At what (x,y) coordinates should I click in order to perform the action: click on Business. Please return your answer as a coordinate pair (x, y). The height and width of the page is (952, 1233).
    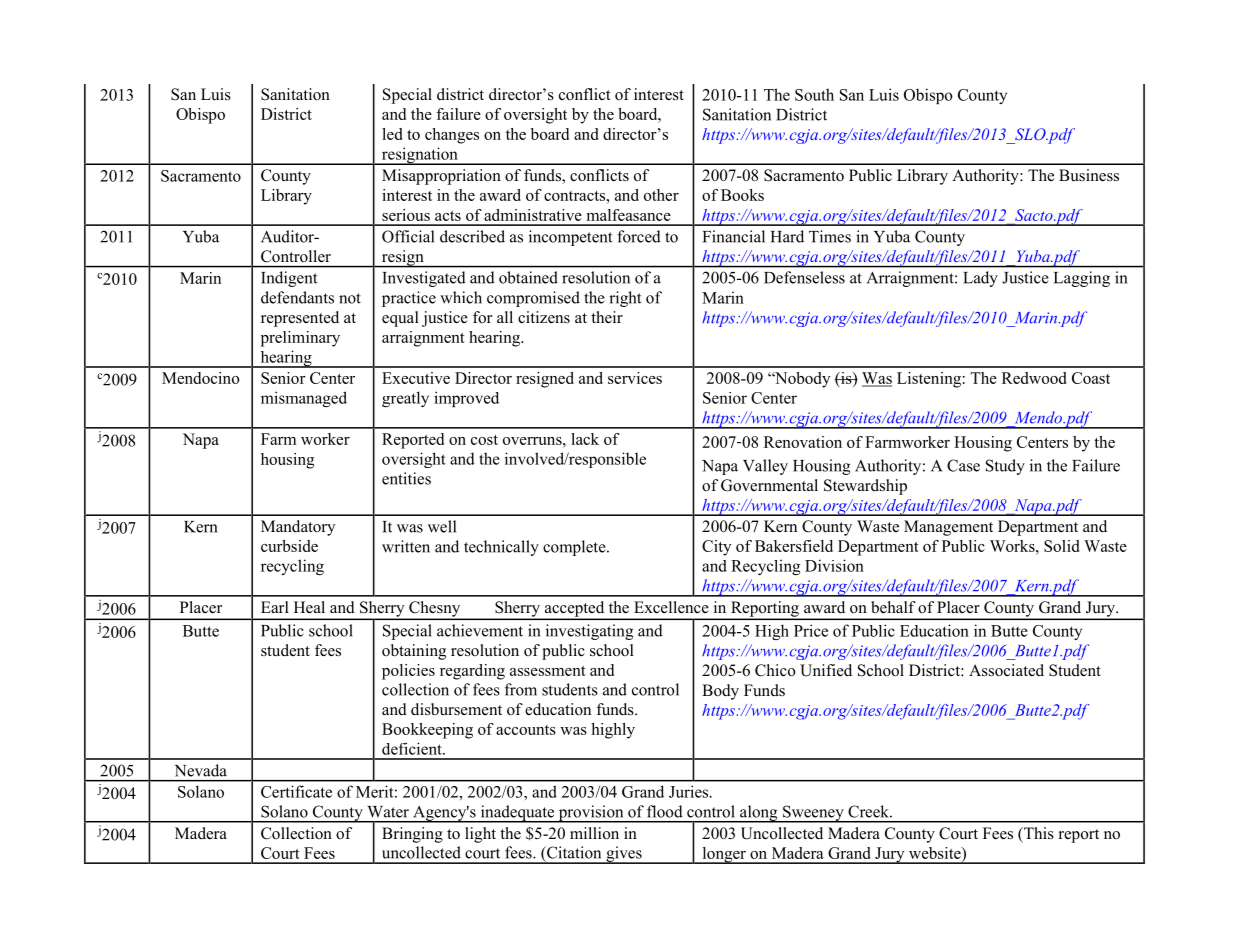
    Looking at the image, I should click on (1089, 175).
